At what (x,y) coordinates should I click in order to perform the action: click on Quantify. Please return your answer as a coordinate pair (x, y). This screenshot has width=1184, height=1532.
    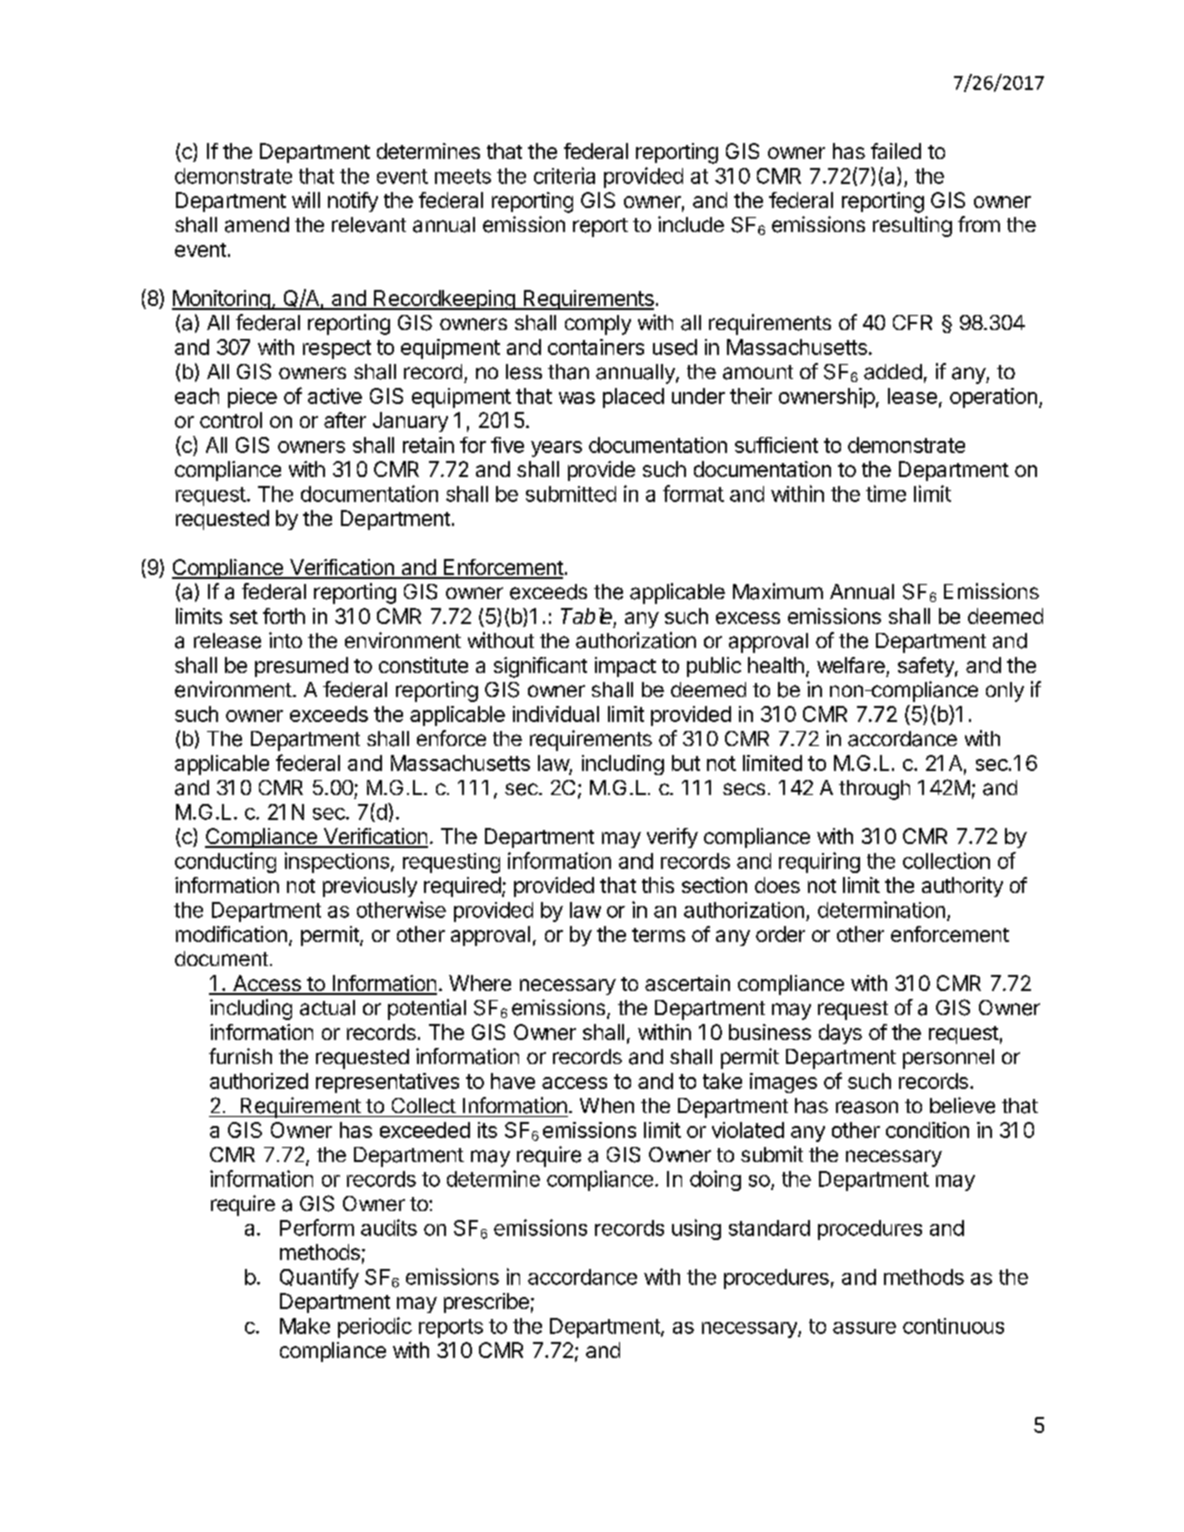
    Looking at the image, I should click on (319, 1278).
